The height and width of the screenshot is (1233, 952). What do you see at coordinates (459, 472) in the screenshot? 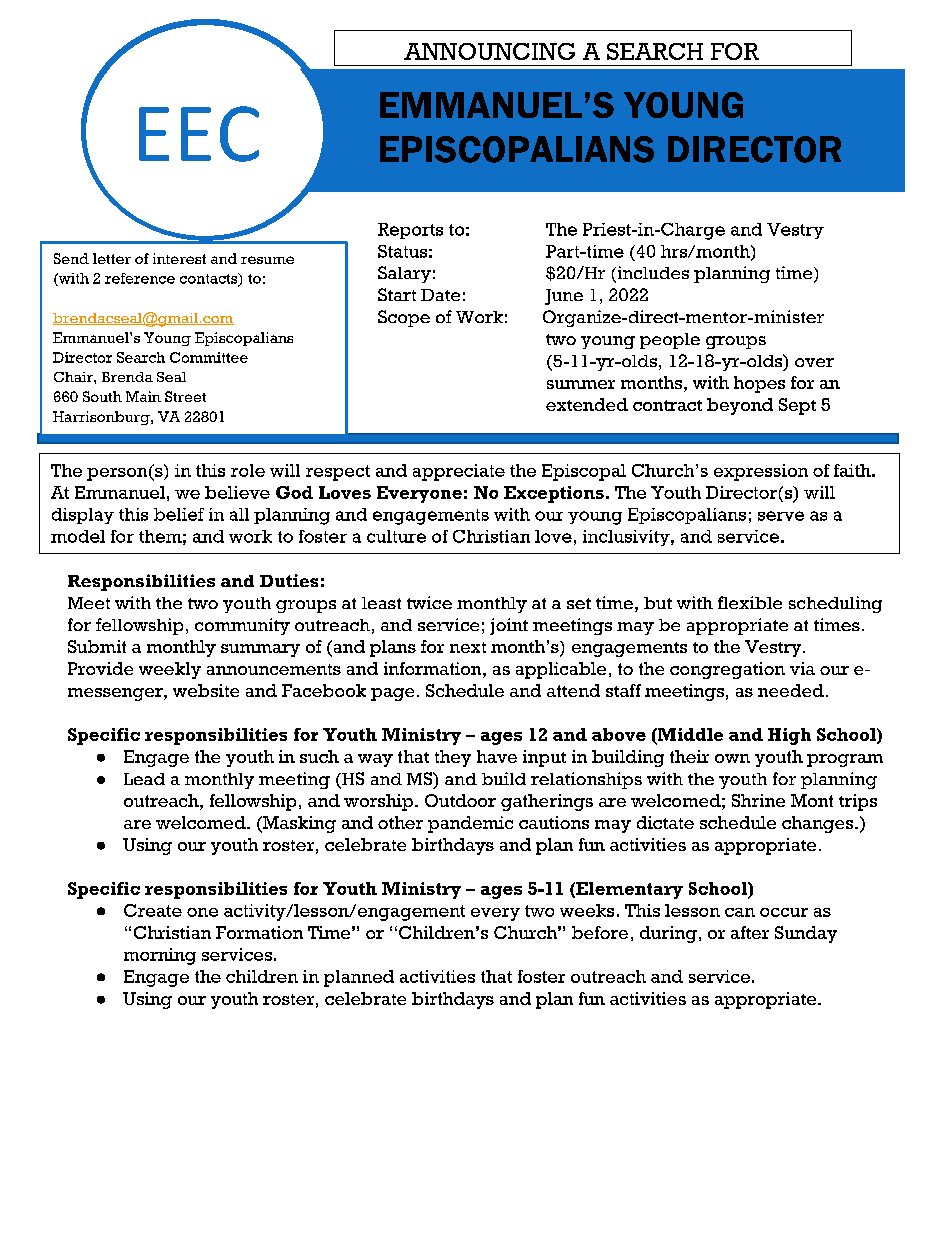
I see `appreciate` at bounding box center [459, 472].
